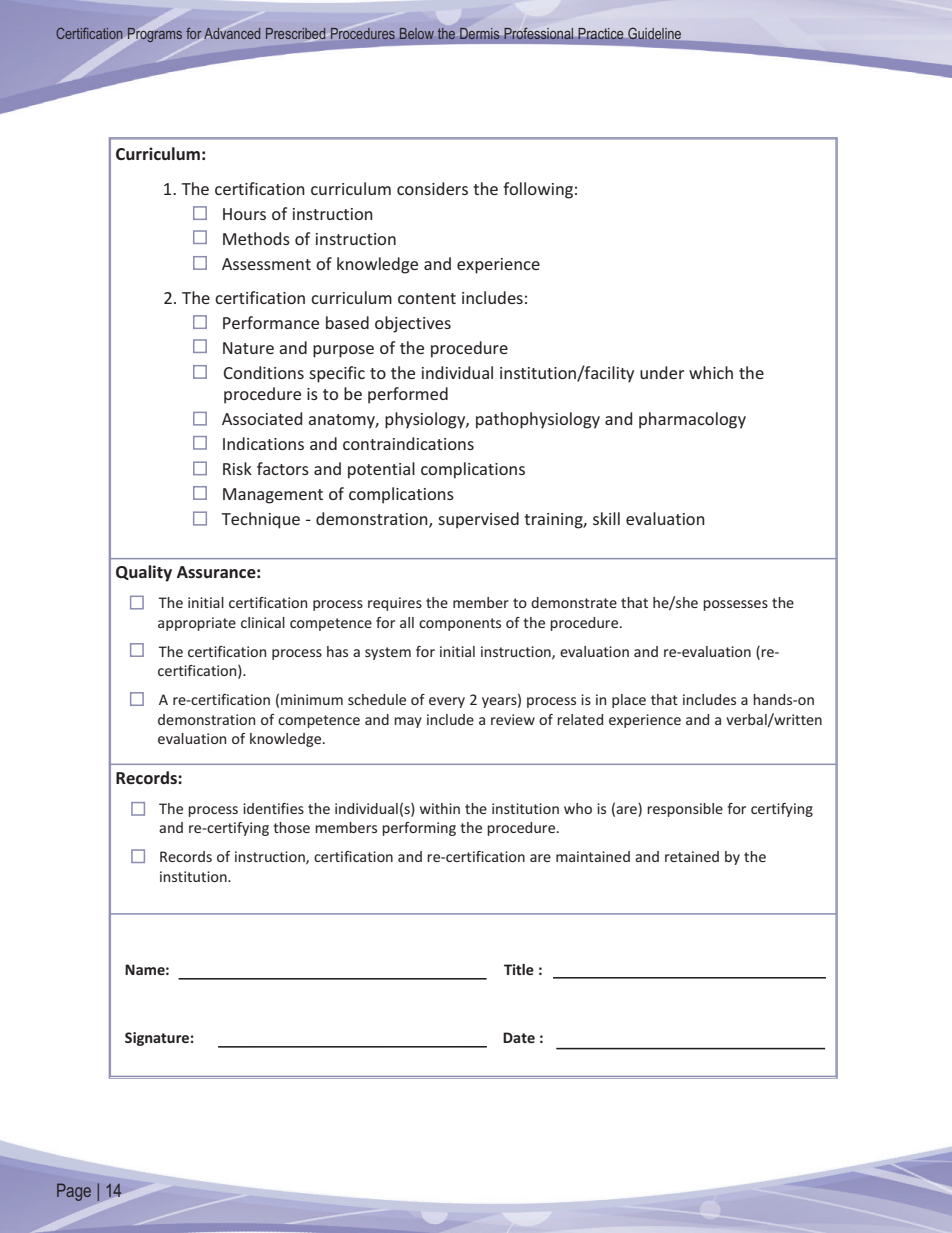 Image resolution: width=952 pixels, height=1233 pixels. Describe the element at coordinates (74, 1192) in the document. I see `Page` at that location.
